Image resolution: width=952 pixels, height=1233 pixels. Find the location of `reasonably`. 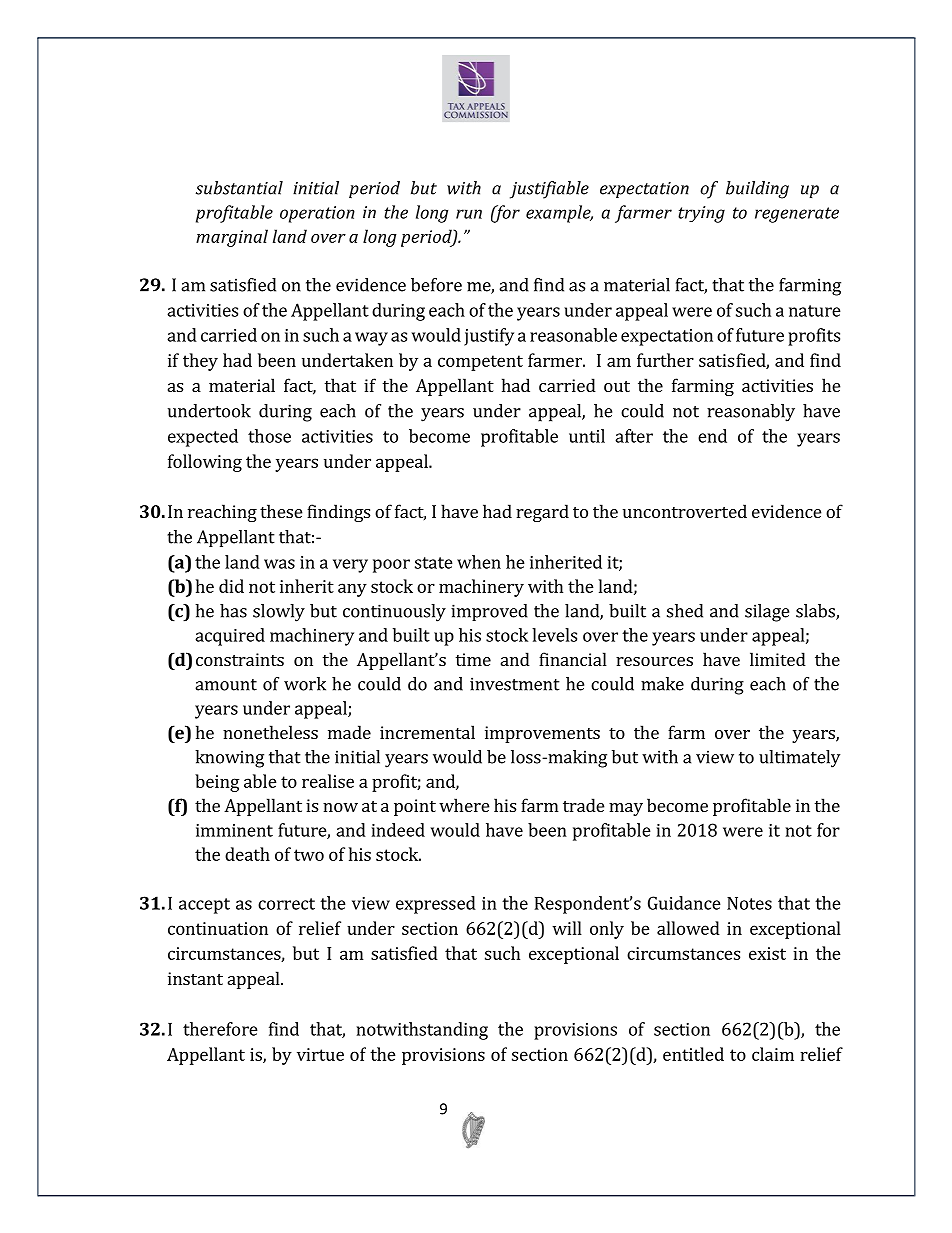

reasonably is located at coordinates (751, 413).
